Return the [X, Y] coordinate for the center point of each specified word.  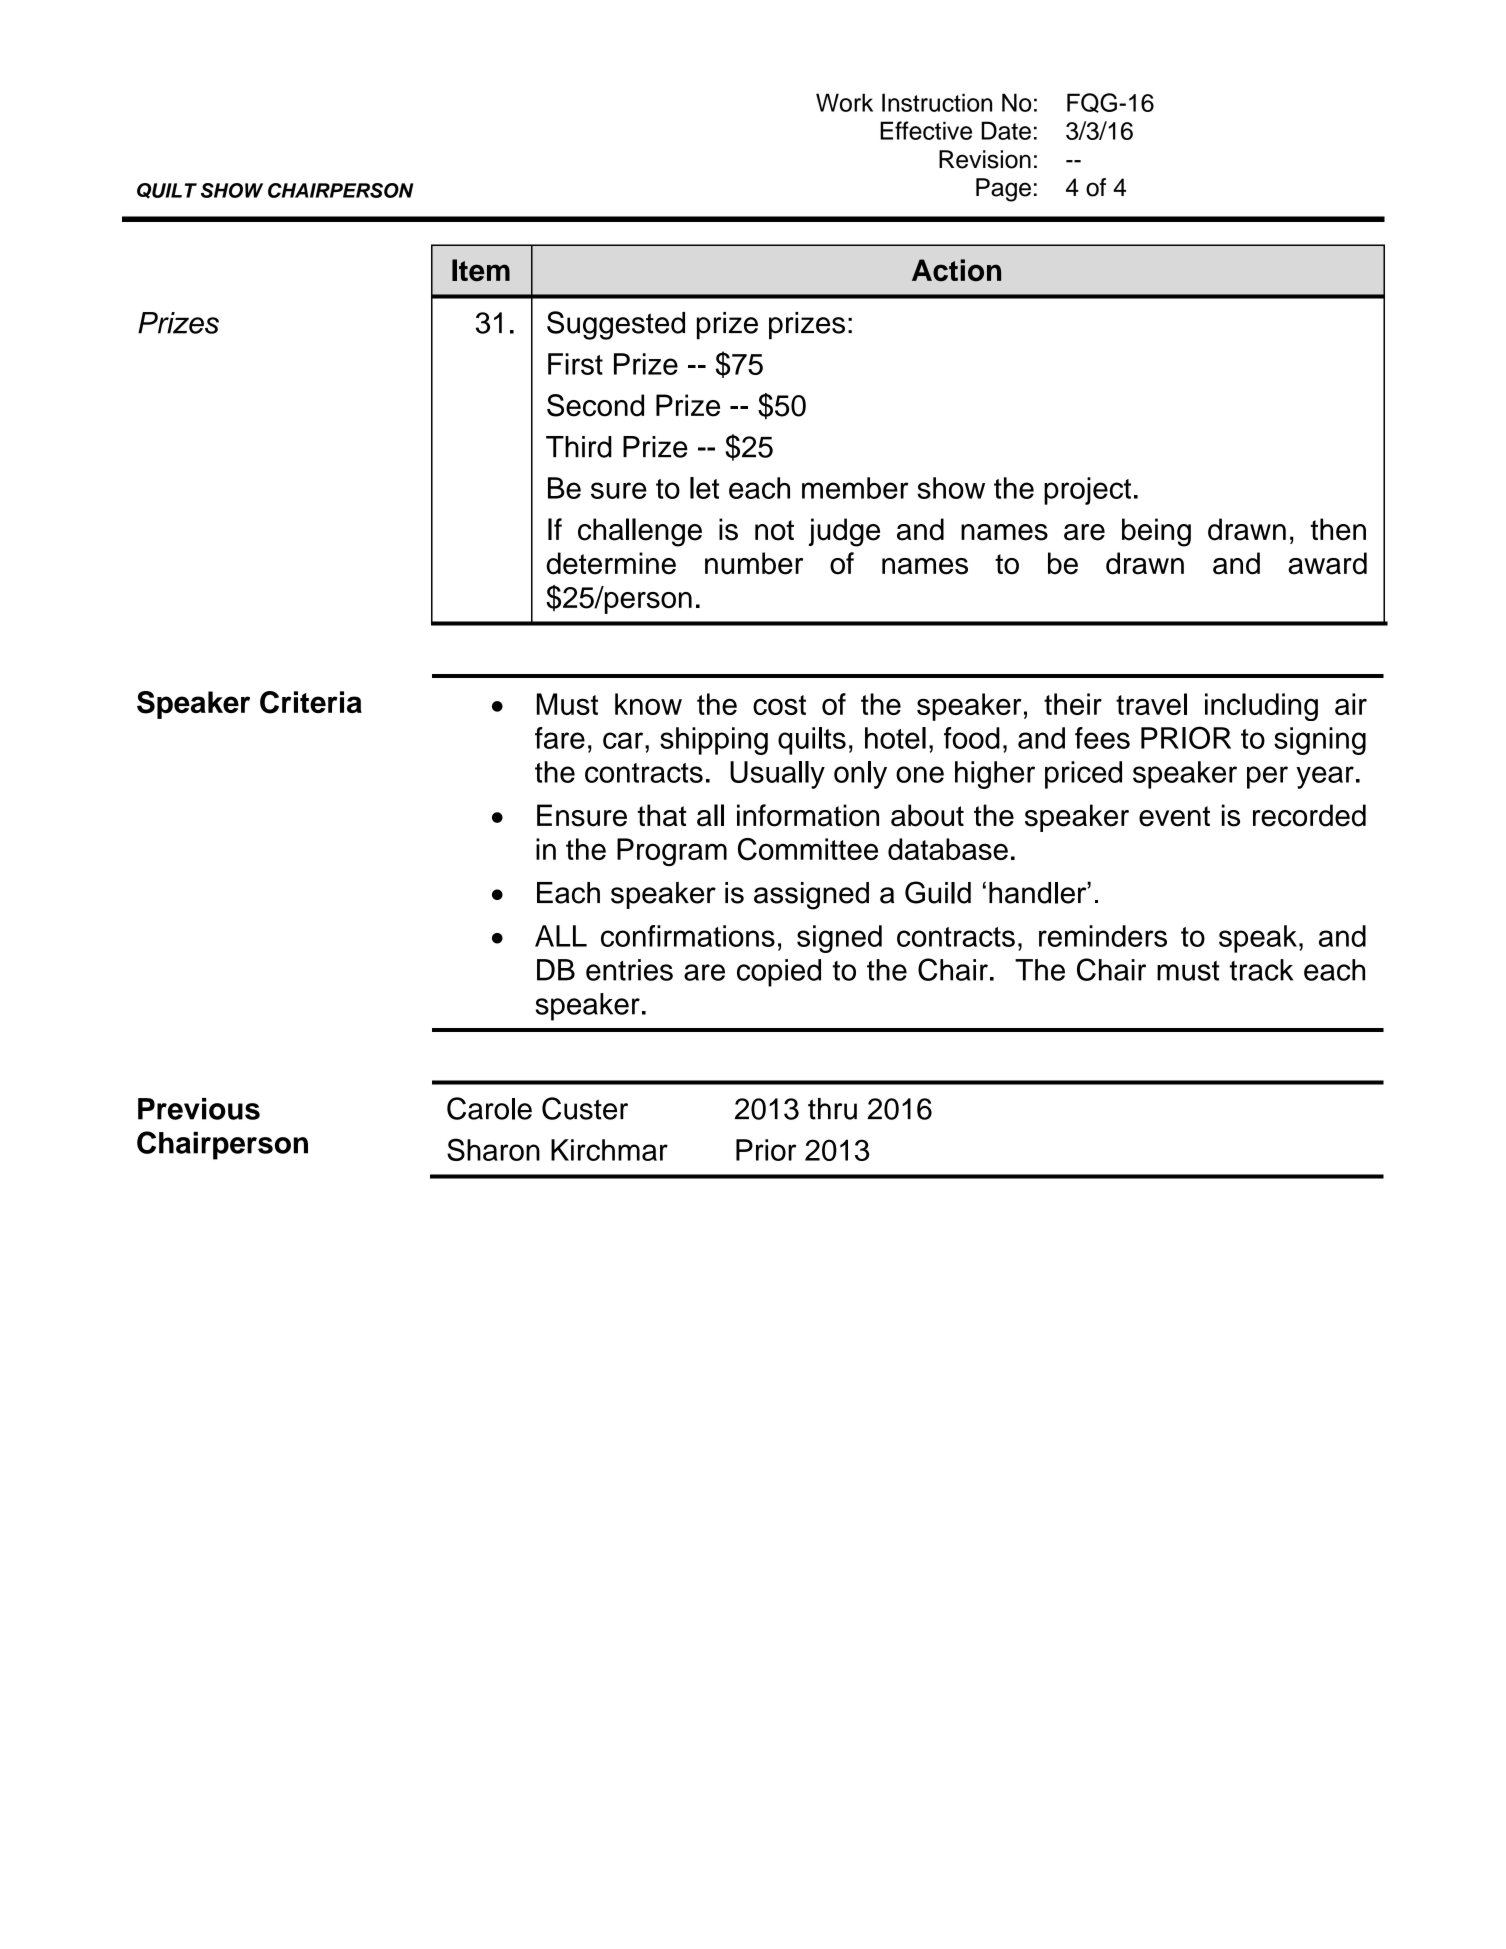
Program [672, 852]
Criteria [311, 702]
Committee [808, 849]
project [1087, 491]
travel [1151, 704]
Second [595, 405]
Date [1006, 130]
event [1174, 816]
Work [844, 102]
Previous [199, 1109]
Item [481, 270]
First [575, 364]
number [754, 563]
